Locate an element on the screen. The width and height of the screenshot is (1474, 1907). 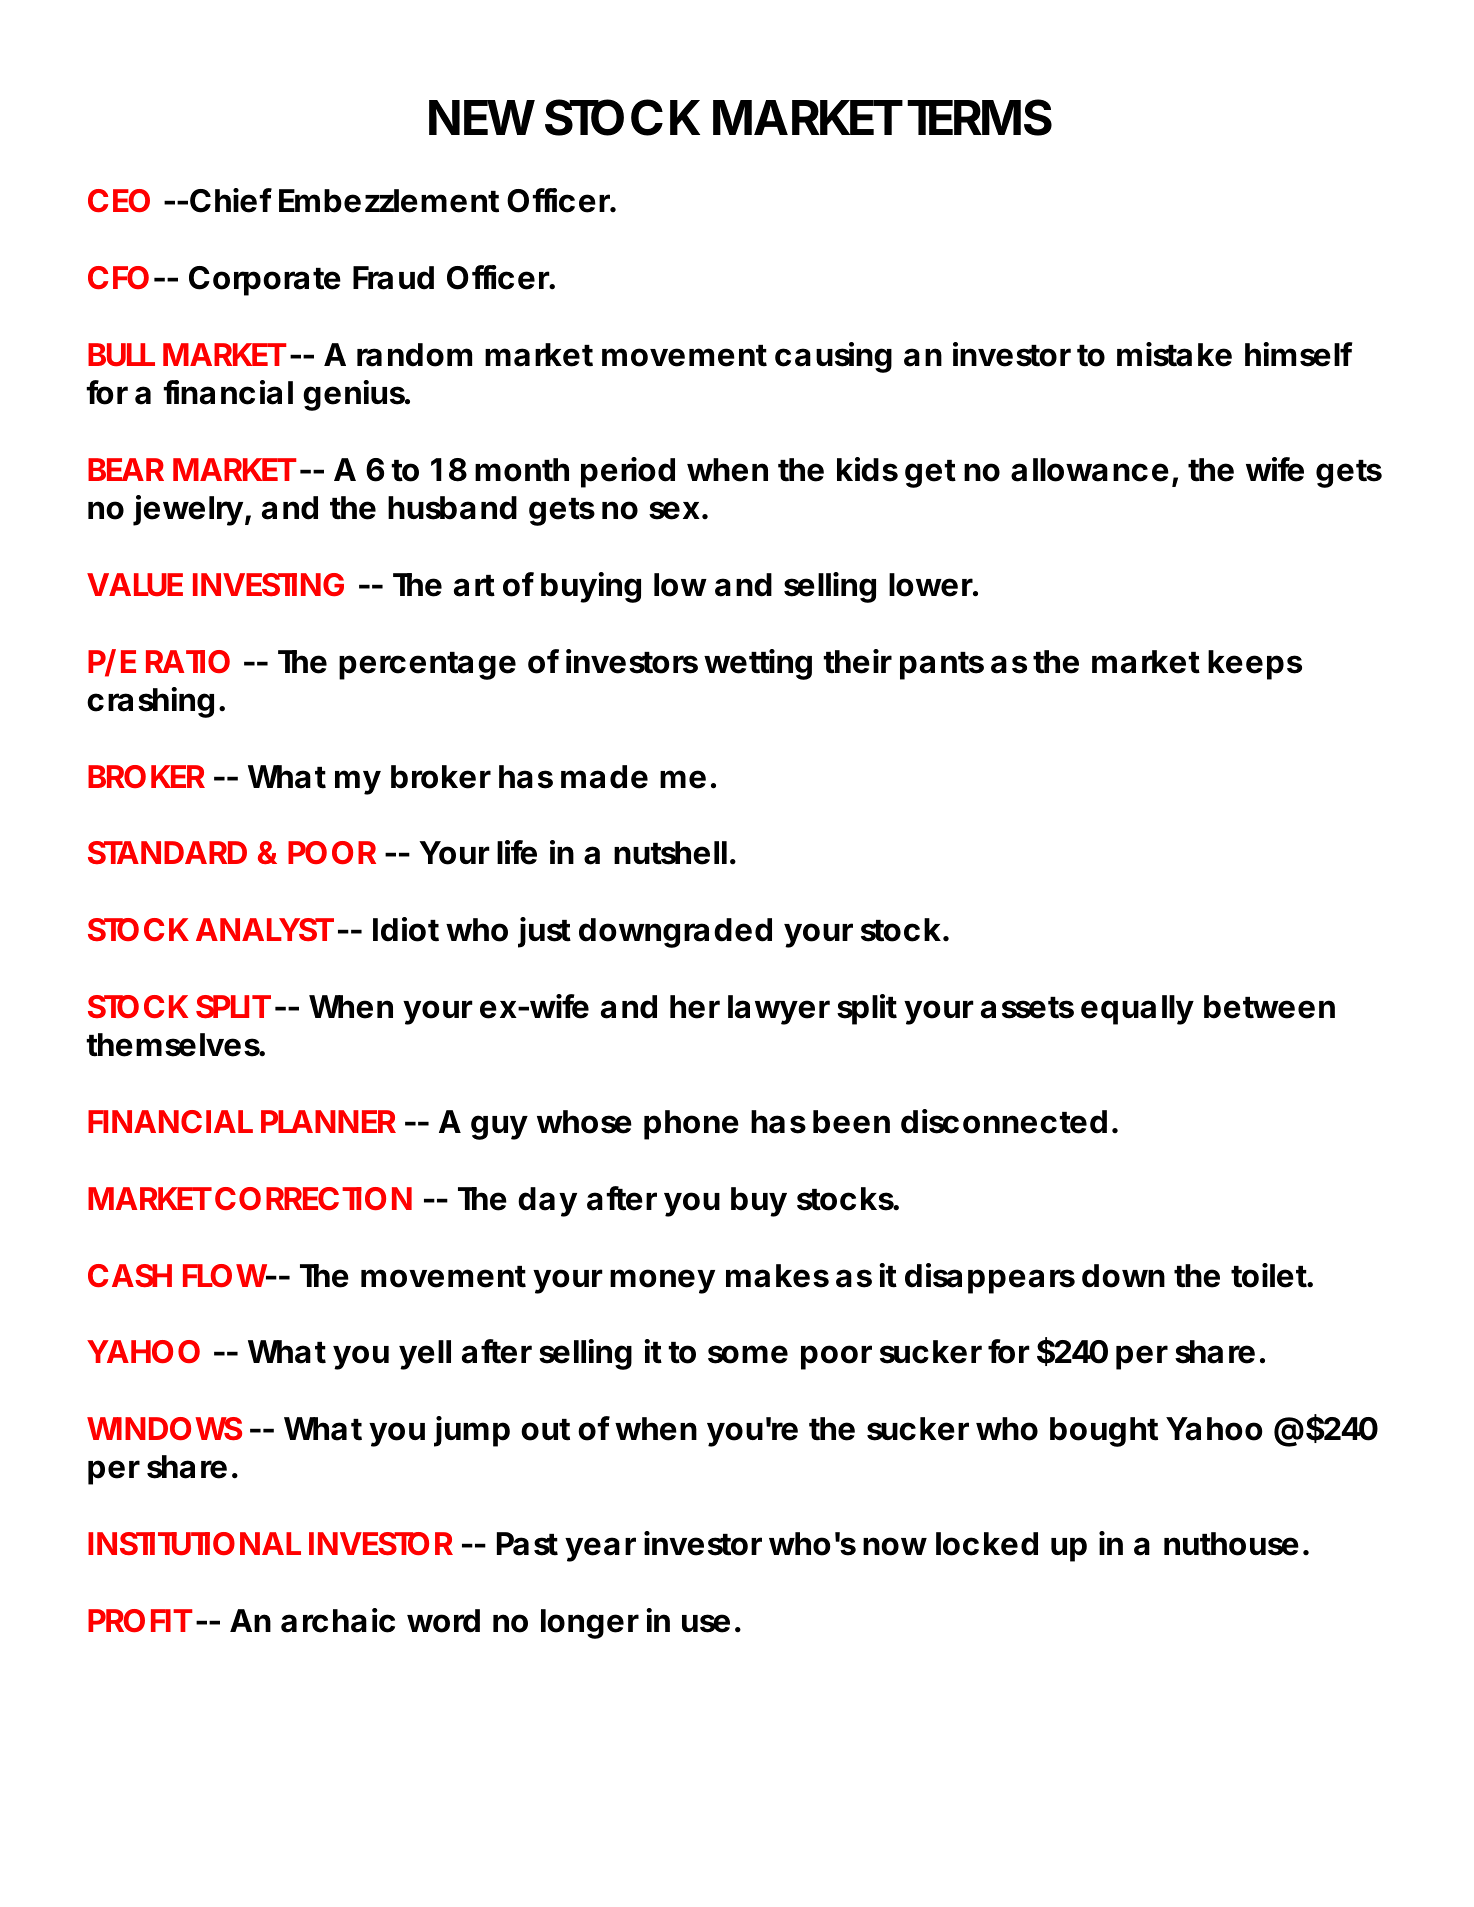
her is located at coordinates (695, 1007).
